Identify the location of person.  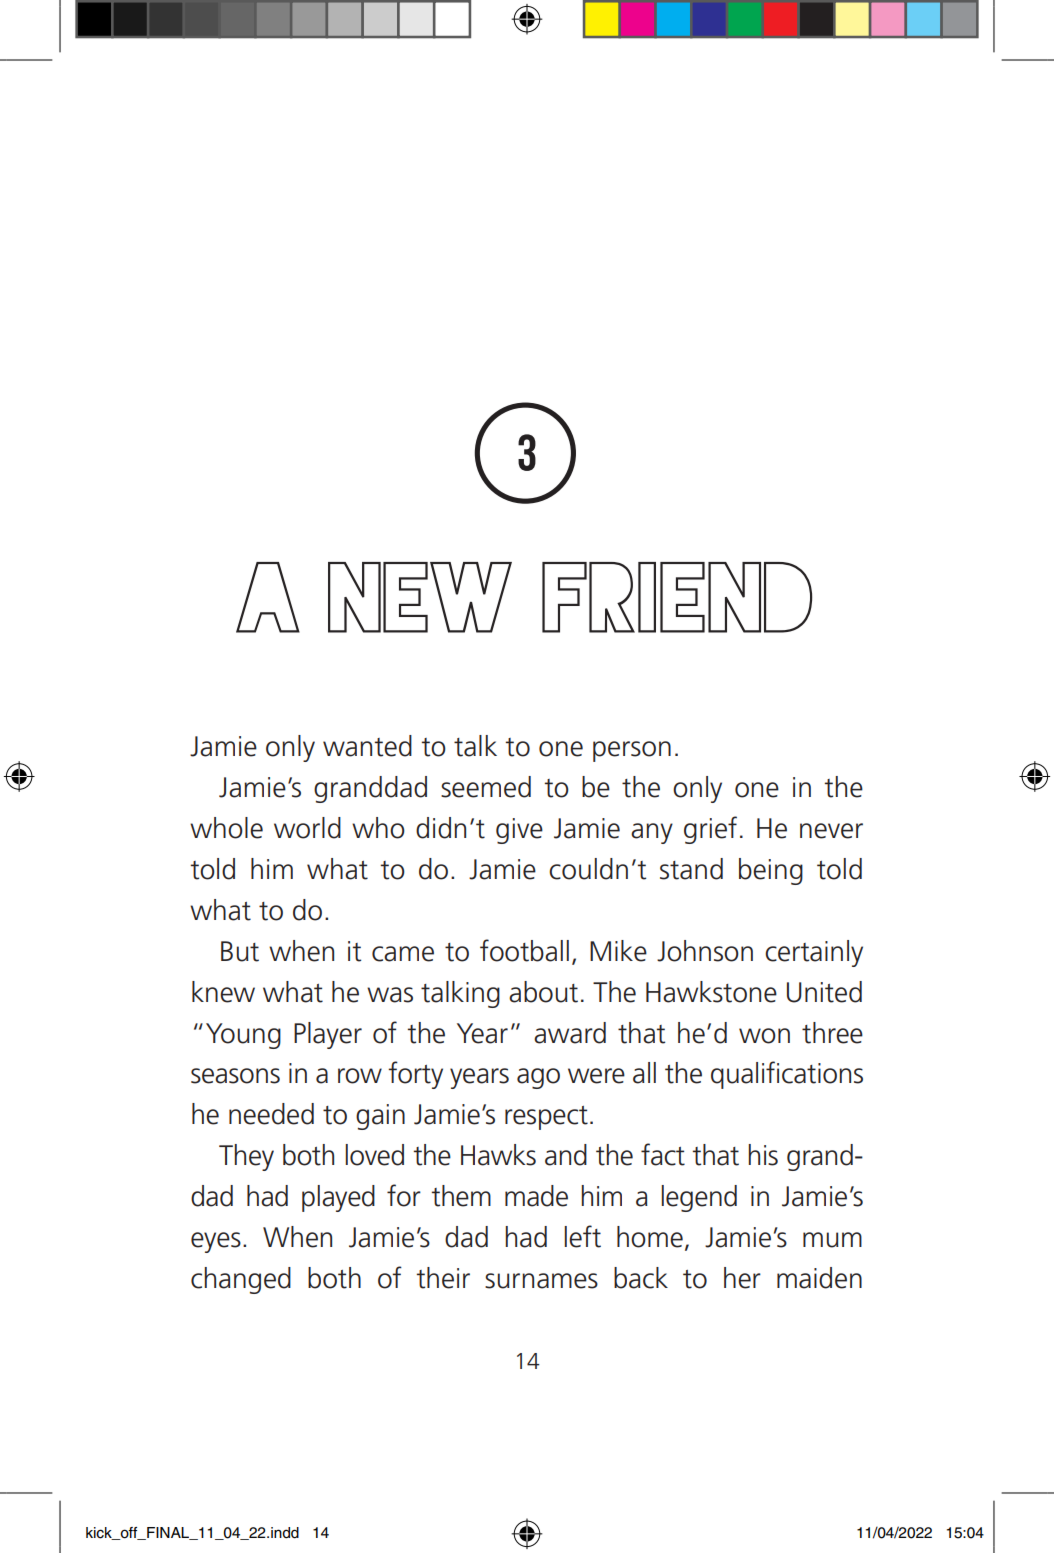
(632, 751).
